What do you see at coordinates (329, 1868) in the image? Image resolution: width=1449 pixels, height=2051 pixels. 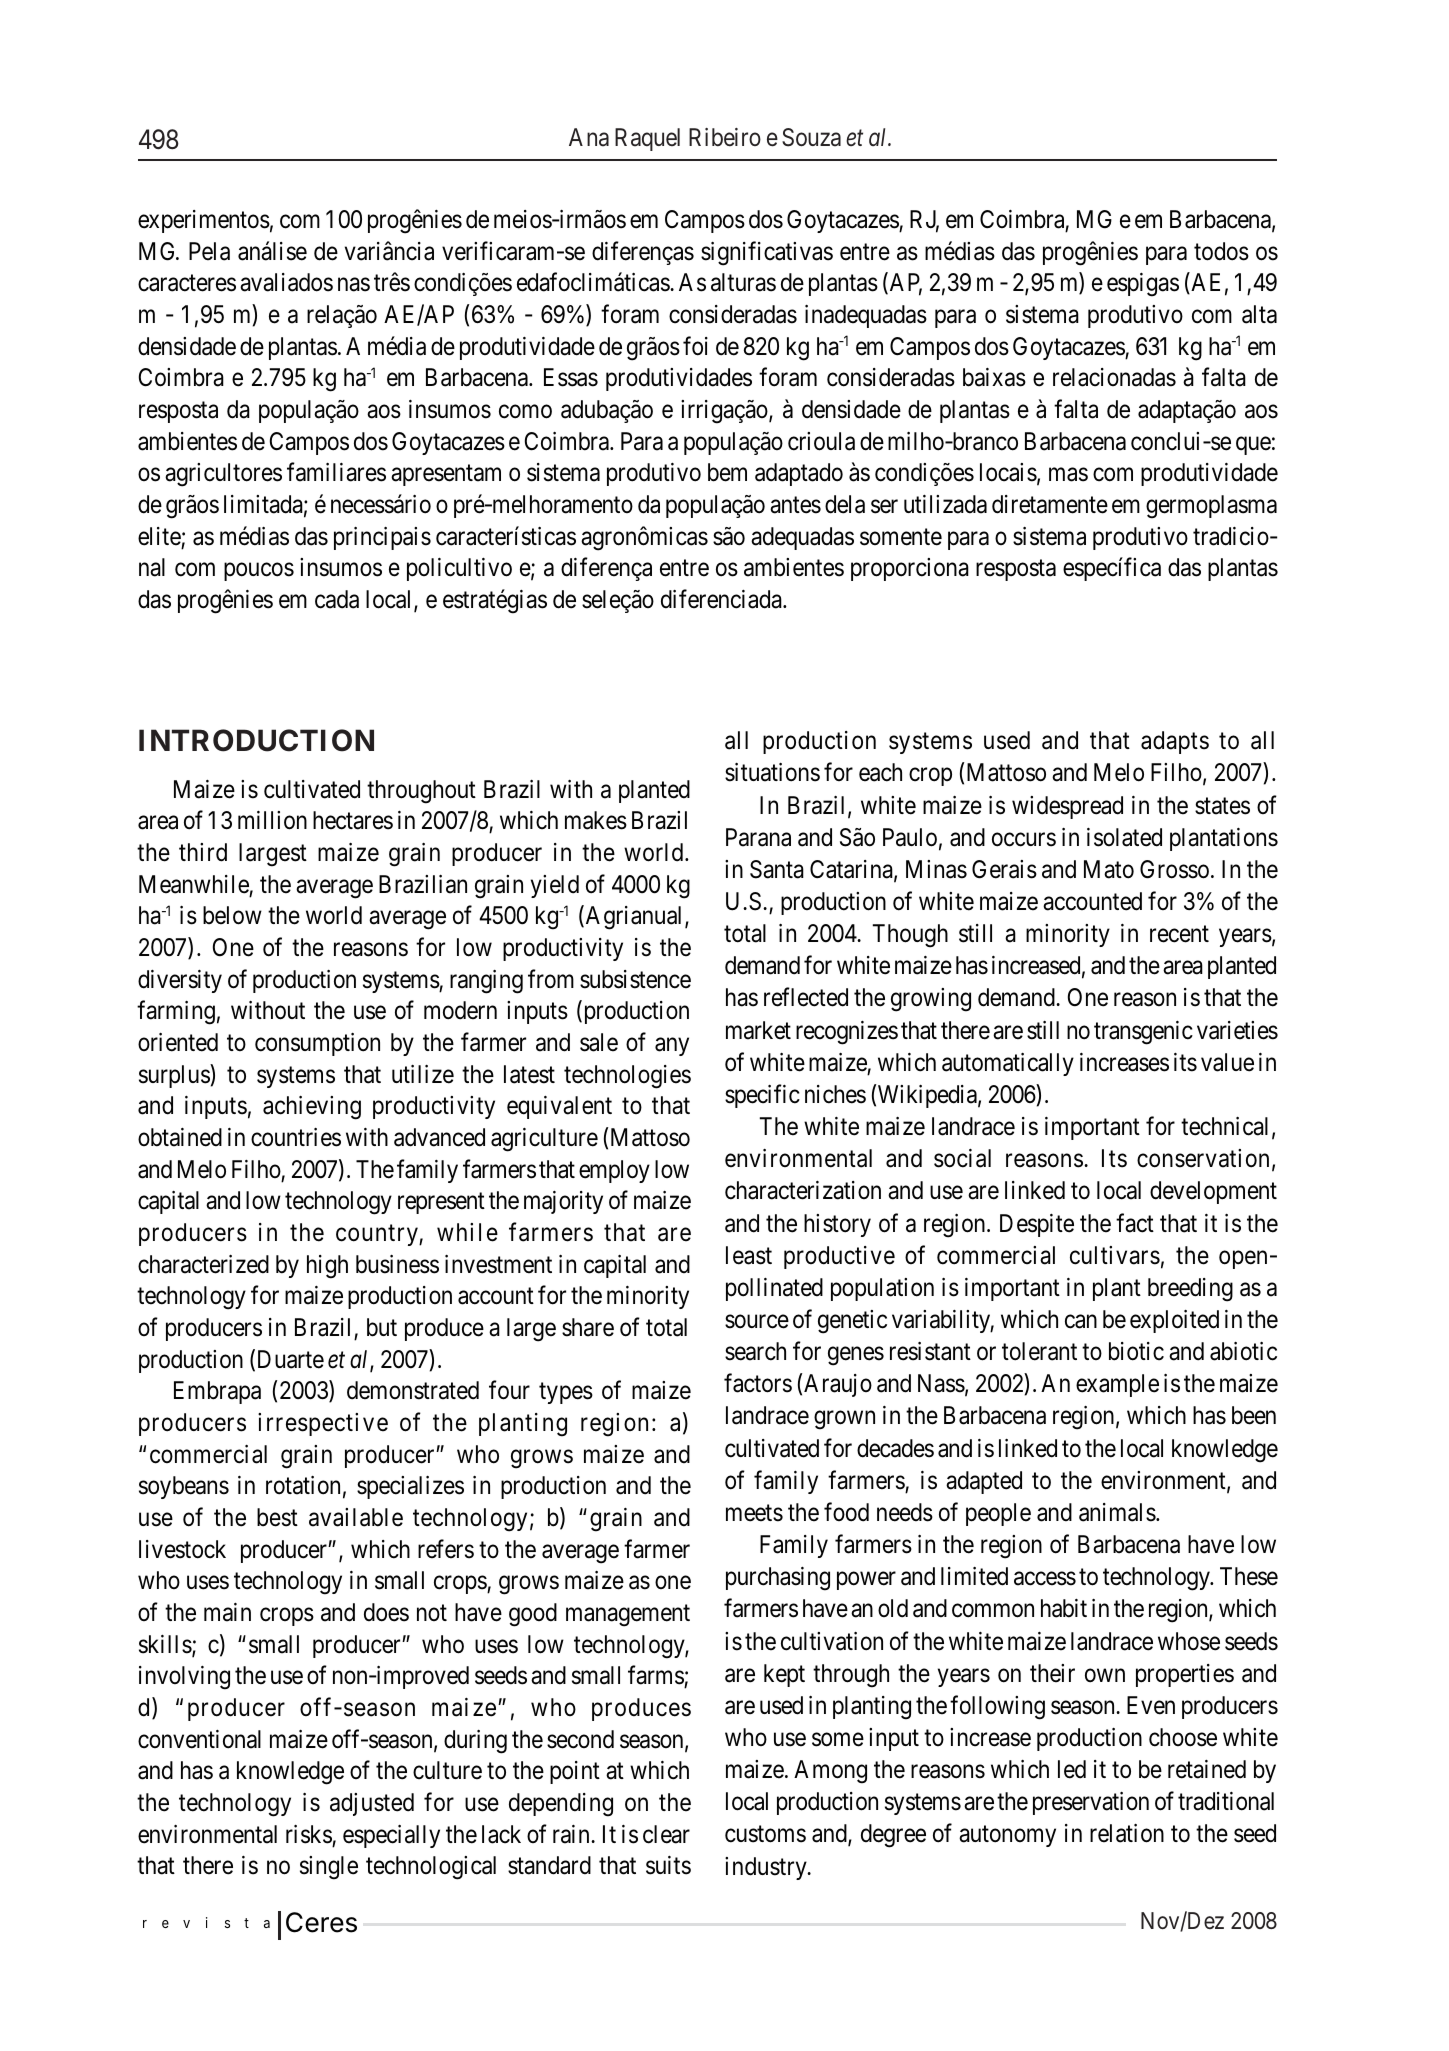 I see `single` at bounding box center [329, 1868].
